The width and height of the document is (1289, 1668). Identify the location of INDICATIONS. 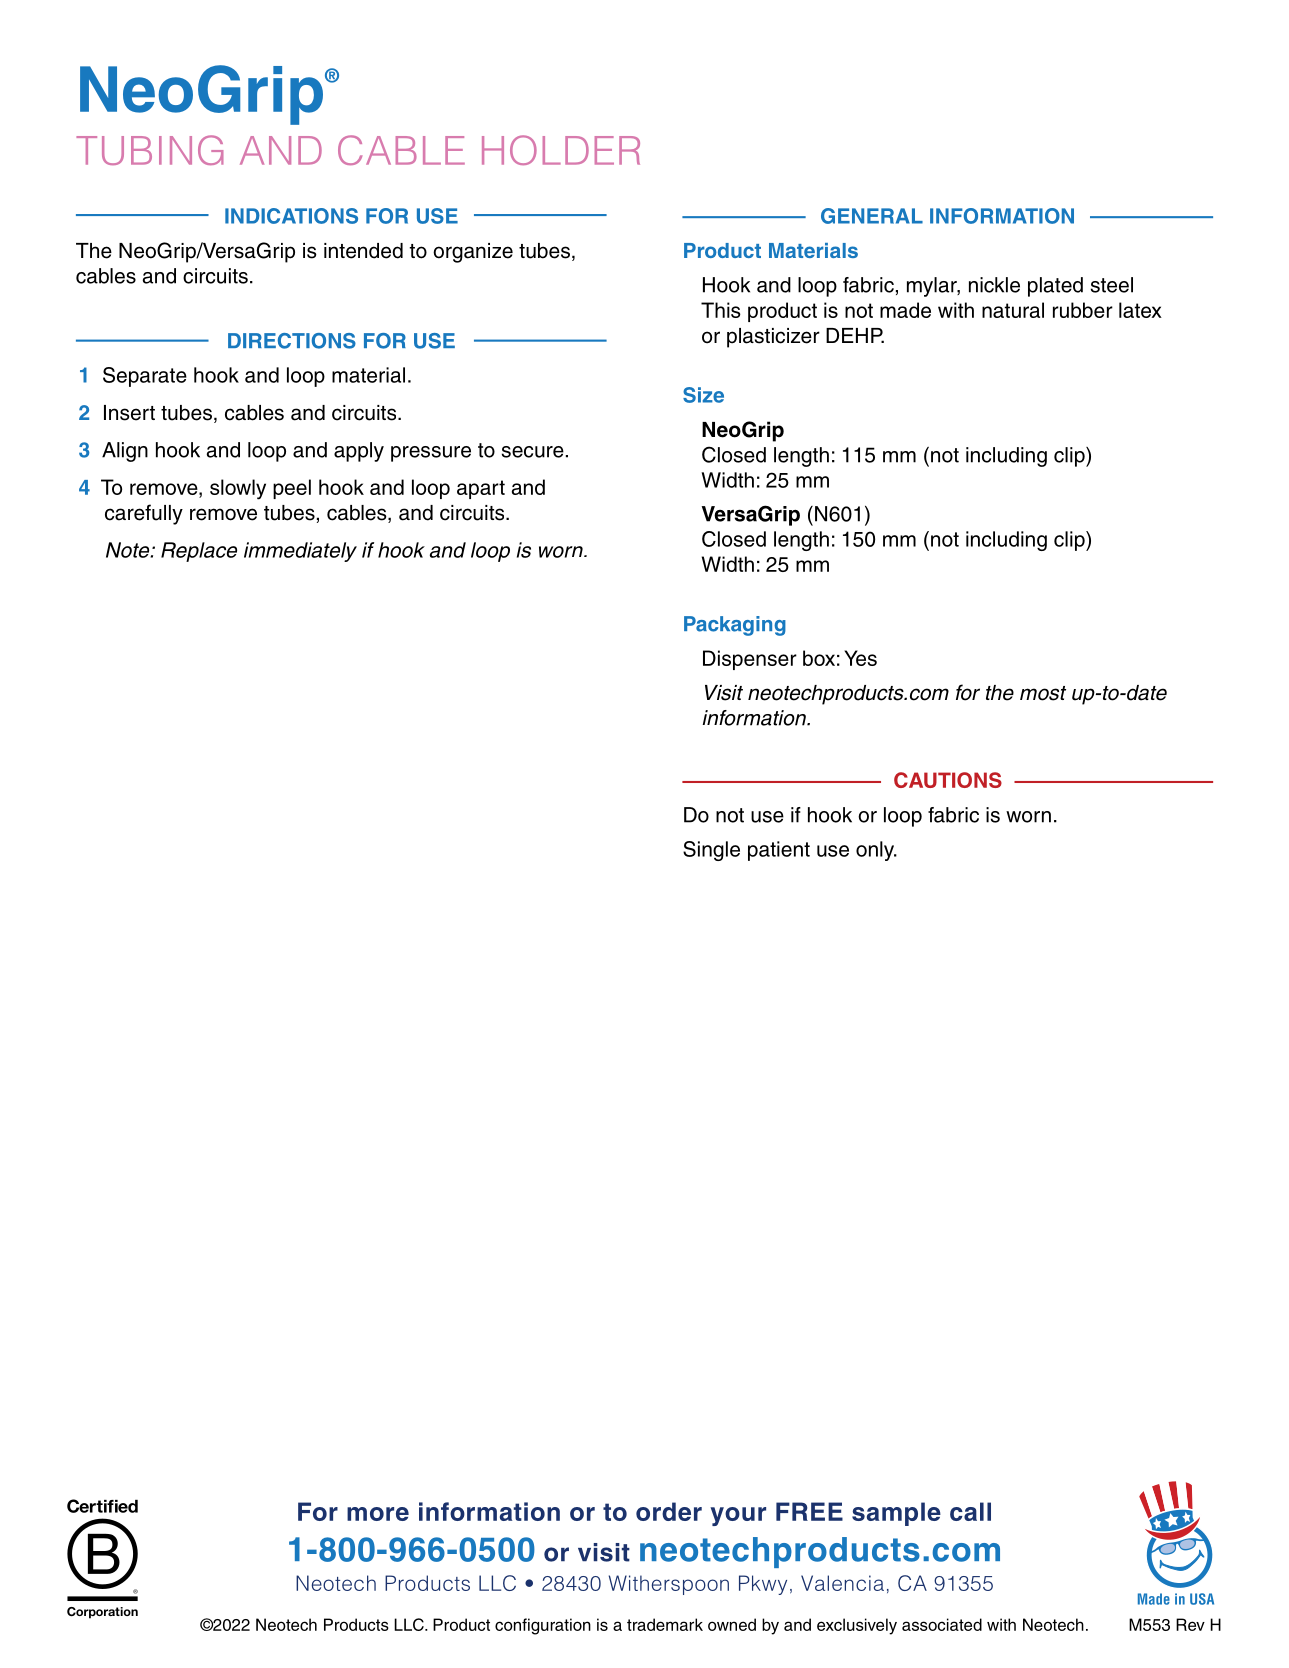
(291, 216).
